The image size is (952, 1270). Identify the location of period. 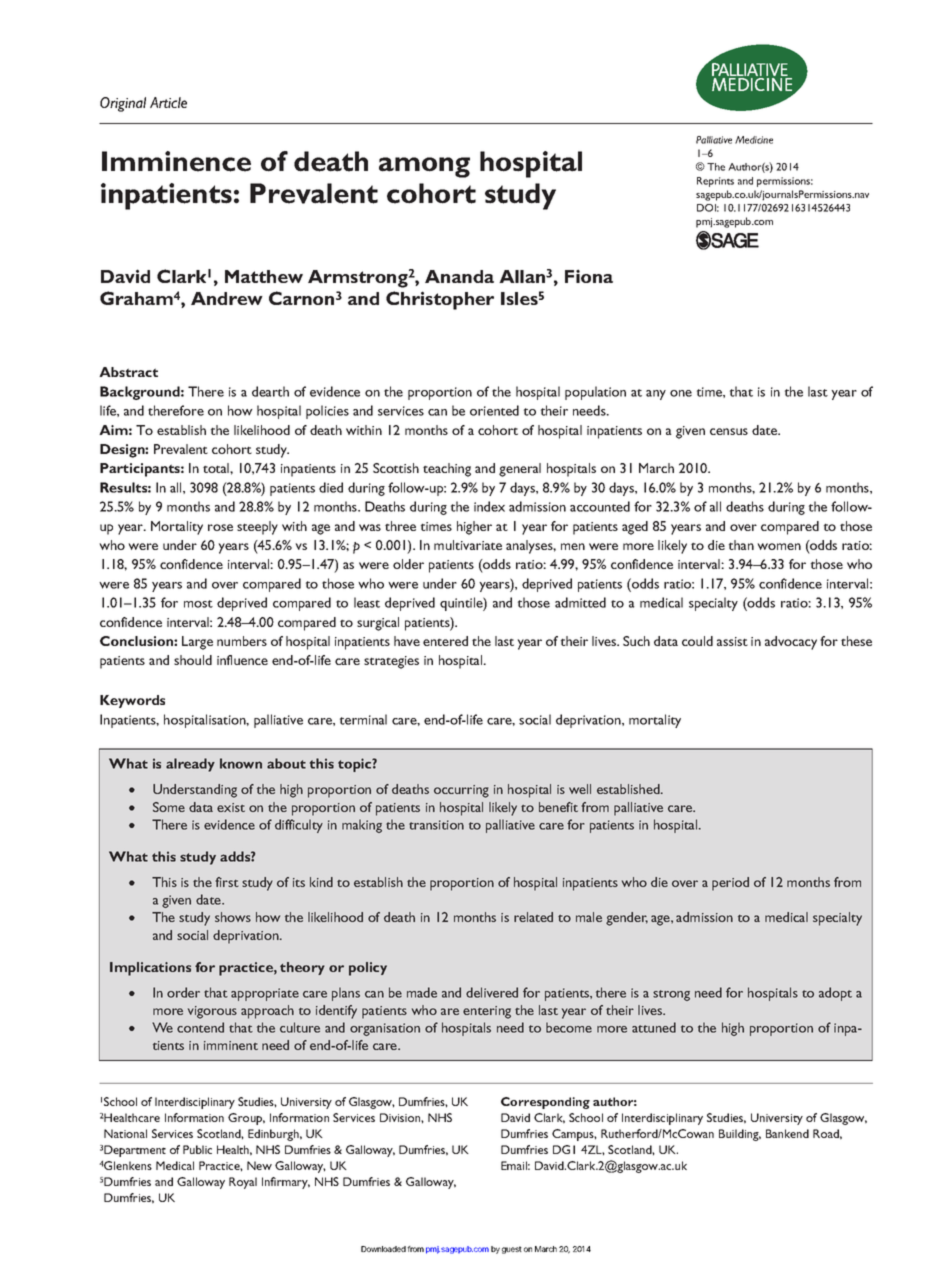
(730, 884).
